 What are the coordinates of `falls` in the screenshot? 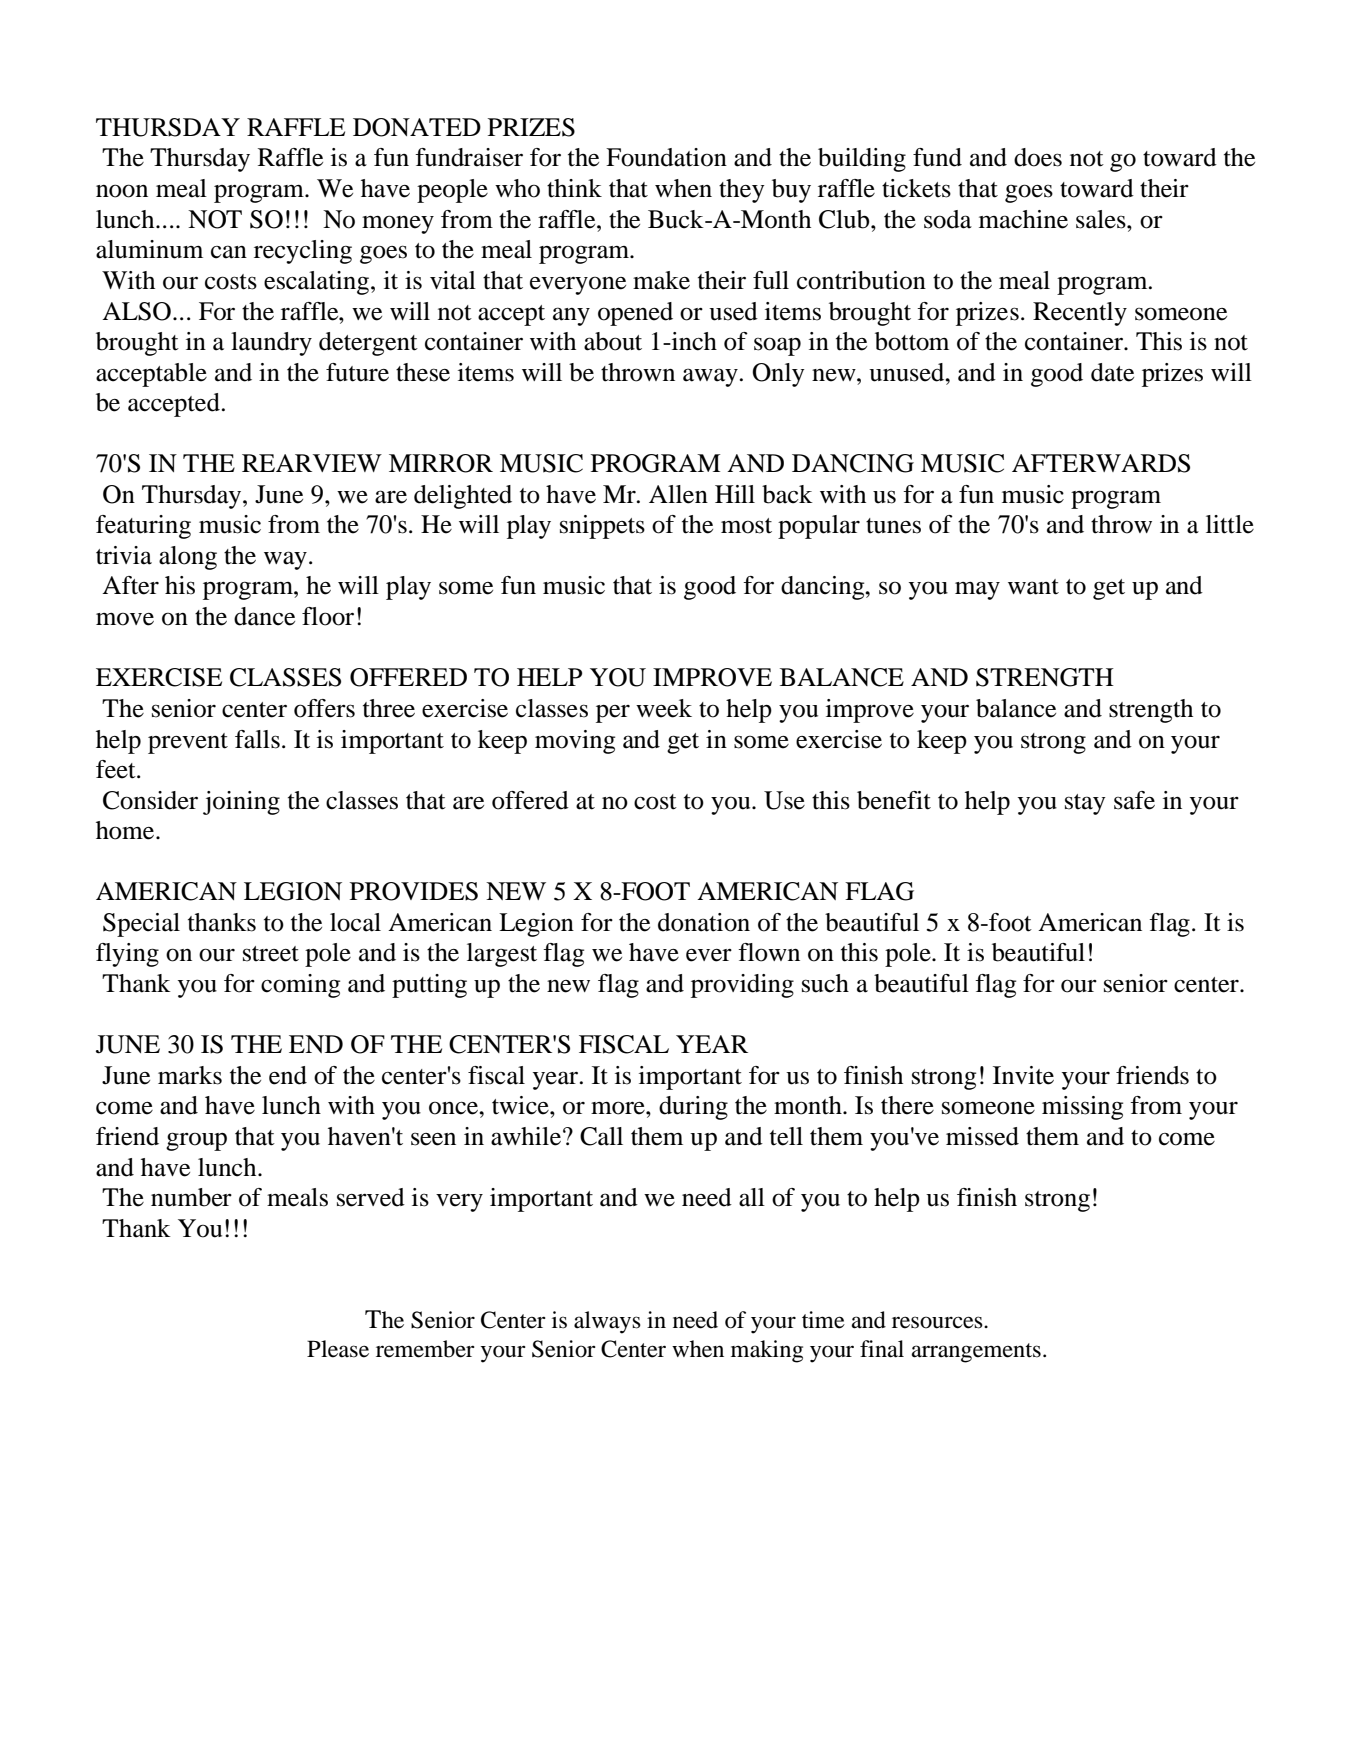 It's located at (257, 739).
